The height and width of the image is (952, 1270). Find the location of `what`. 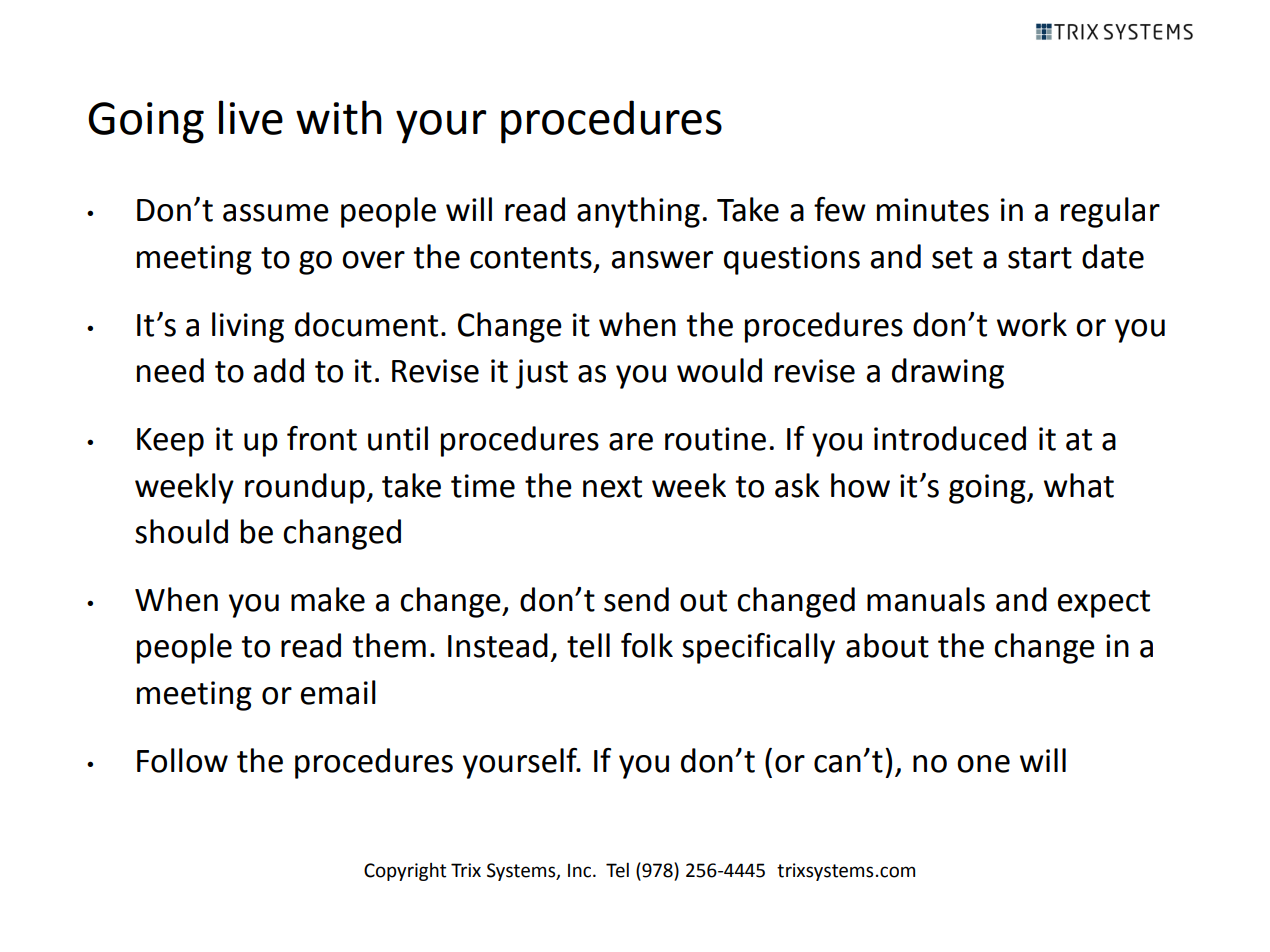

what is located at coordinates (1079, 485).
